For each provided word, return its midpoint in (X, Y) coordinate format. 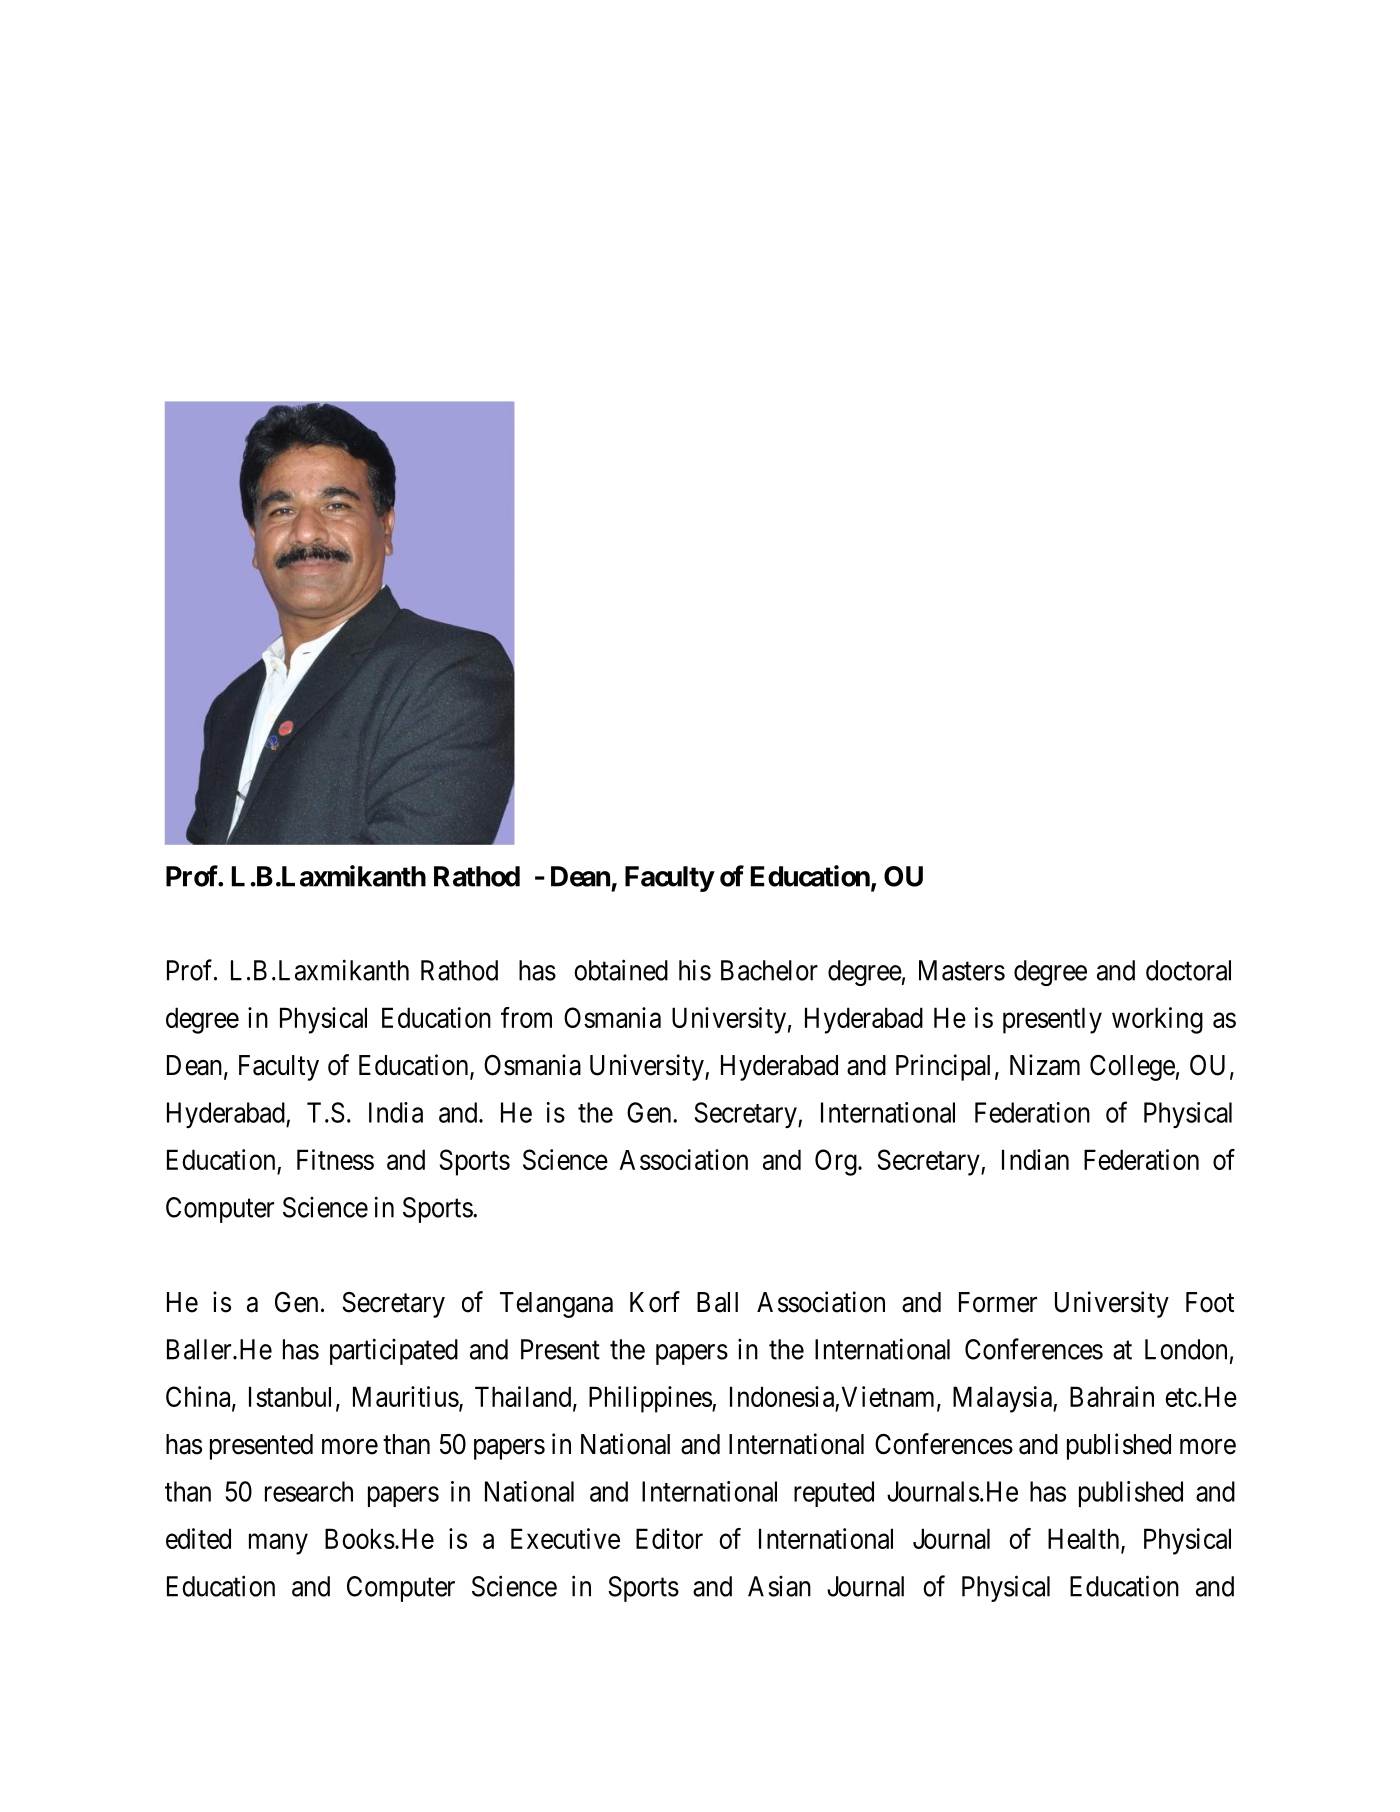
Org (837, 1162)
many (278, 1544)
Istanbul (290, 1396)
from (526, 1017)
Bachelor (769, 970)
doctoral (1188, 970)
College (1132, 1068)
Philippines (651, 1399)
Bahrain (1112, 1396)
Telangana (556, 1305)
